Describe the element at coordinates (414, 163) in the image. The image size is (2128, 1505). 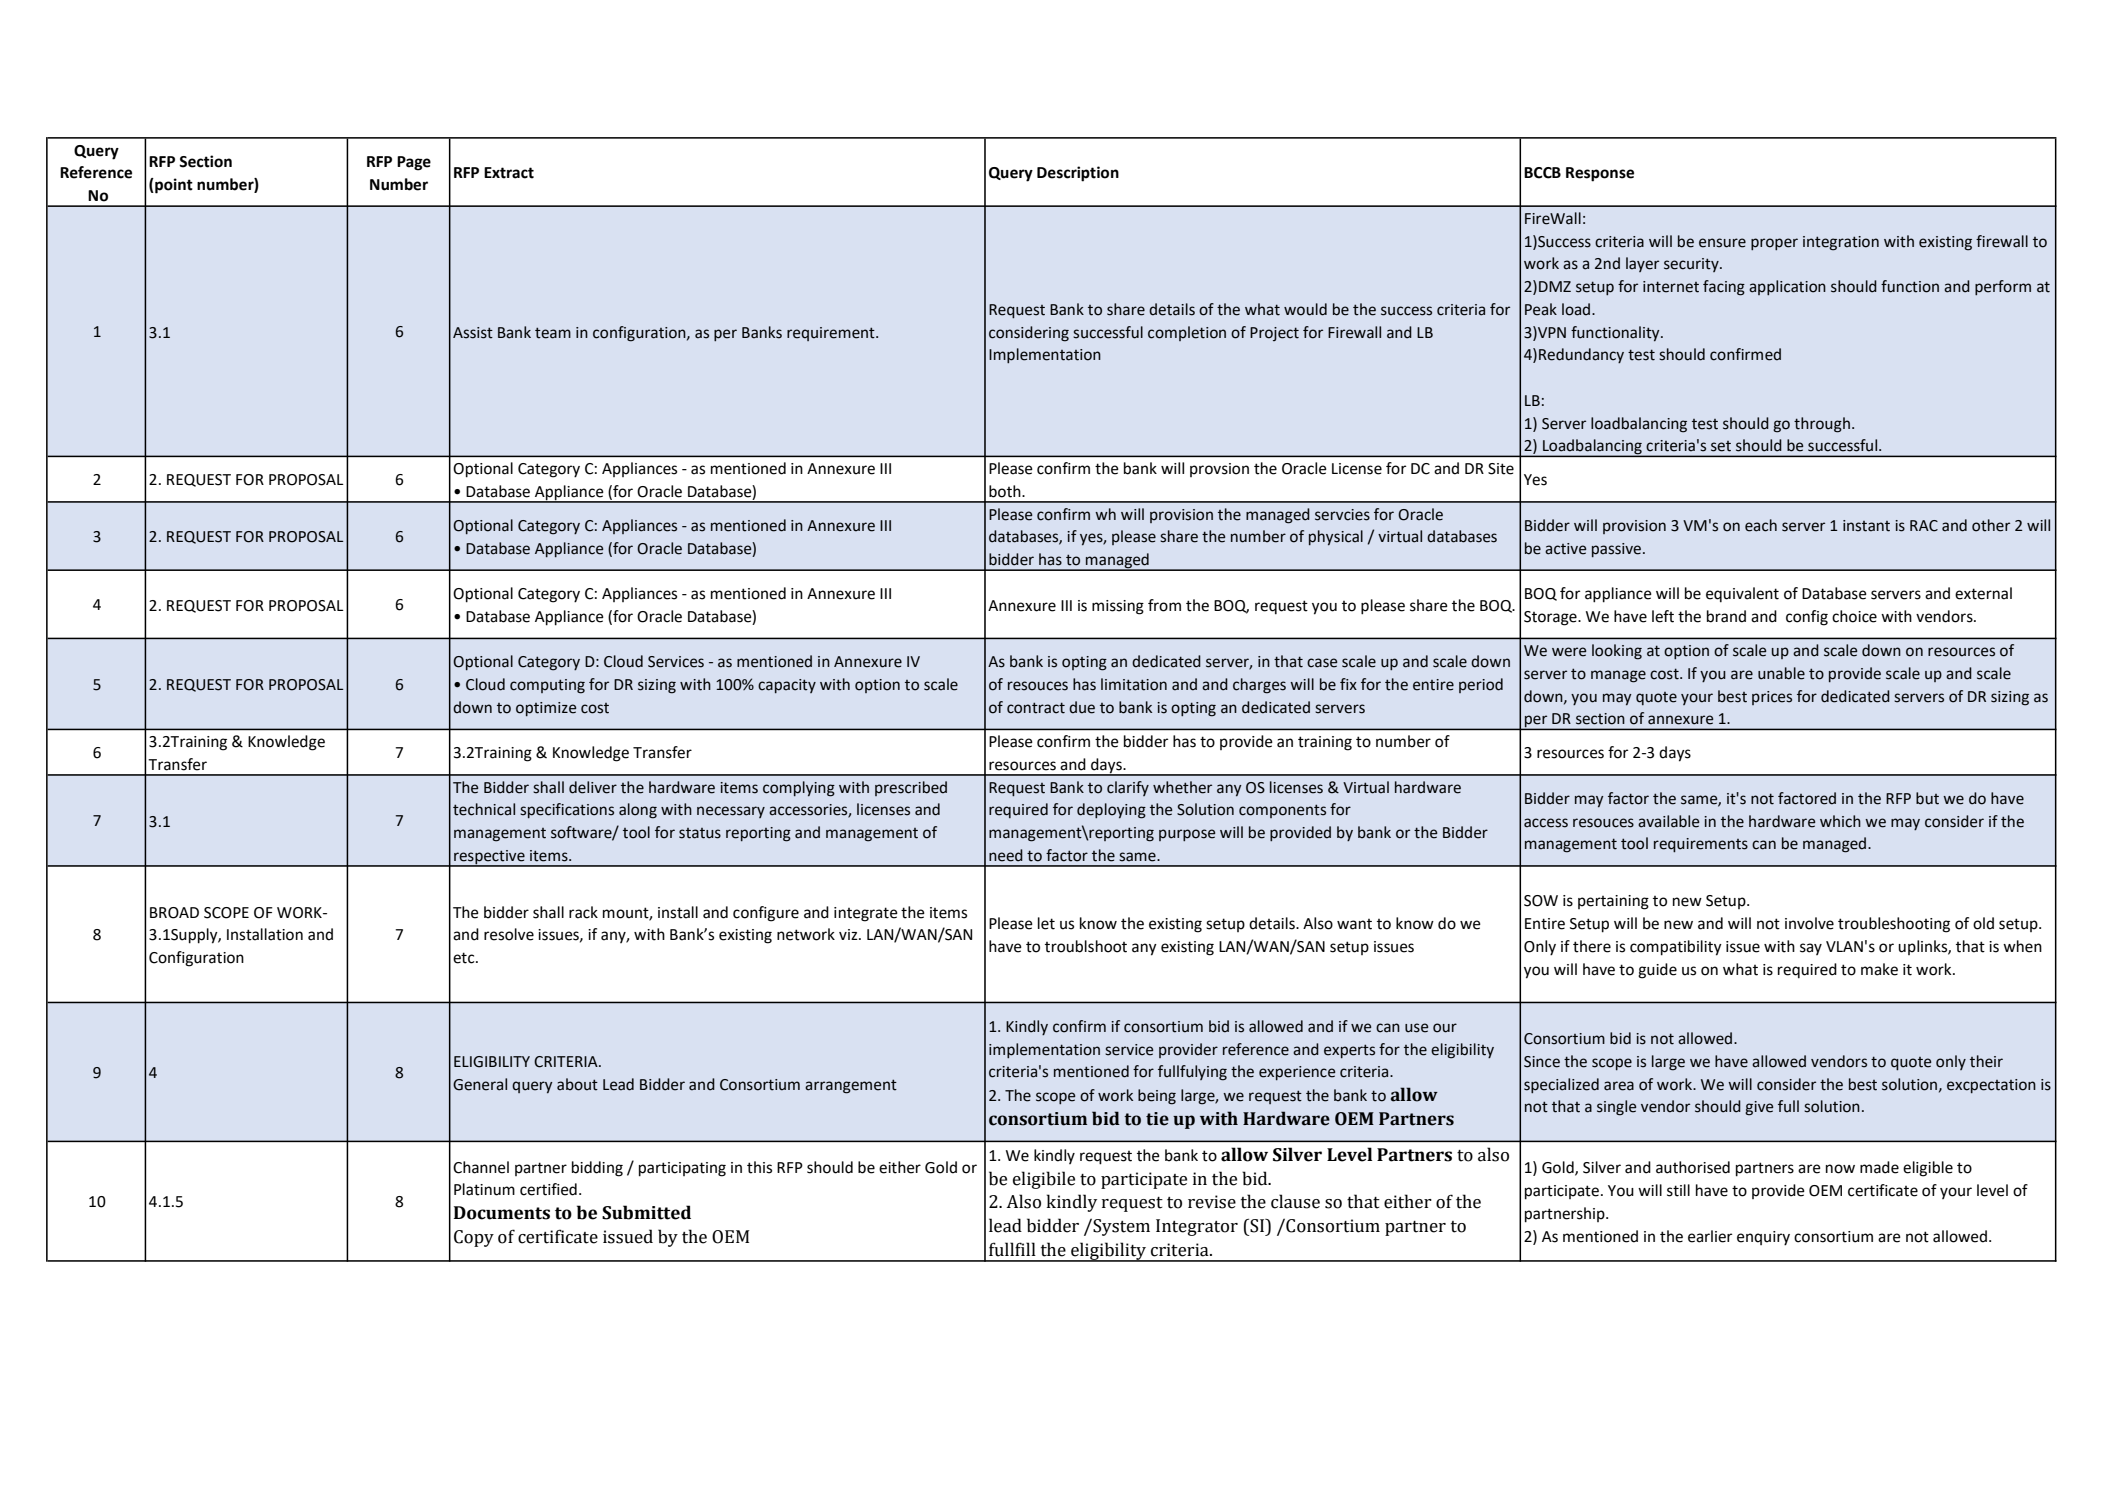
I see `Page` at that location.
